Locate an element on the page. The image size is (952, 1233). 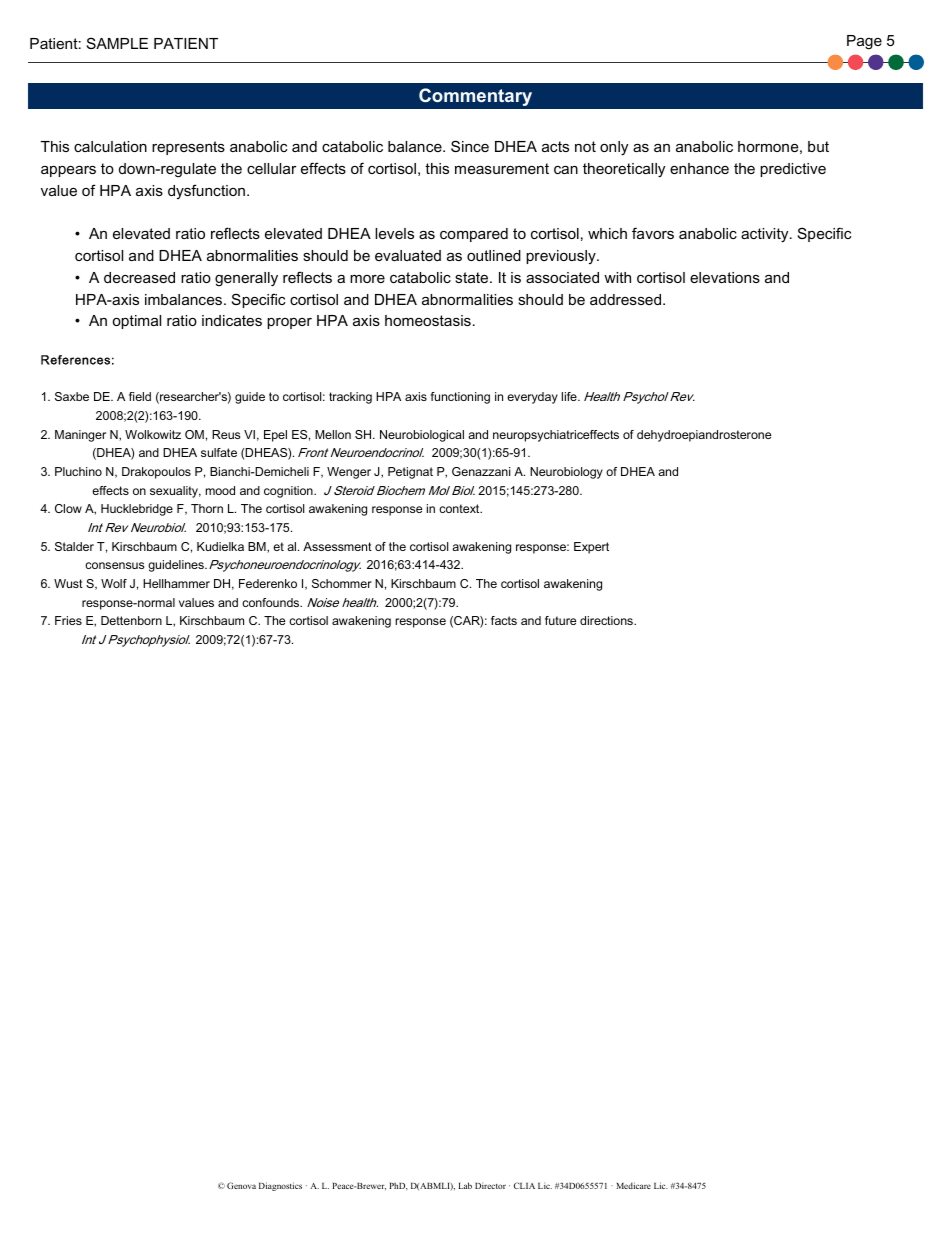
functioning is located at coordinates (460, 398).
